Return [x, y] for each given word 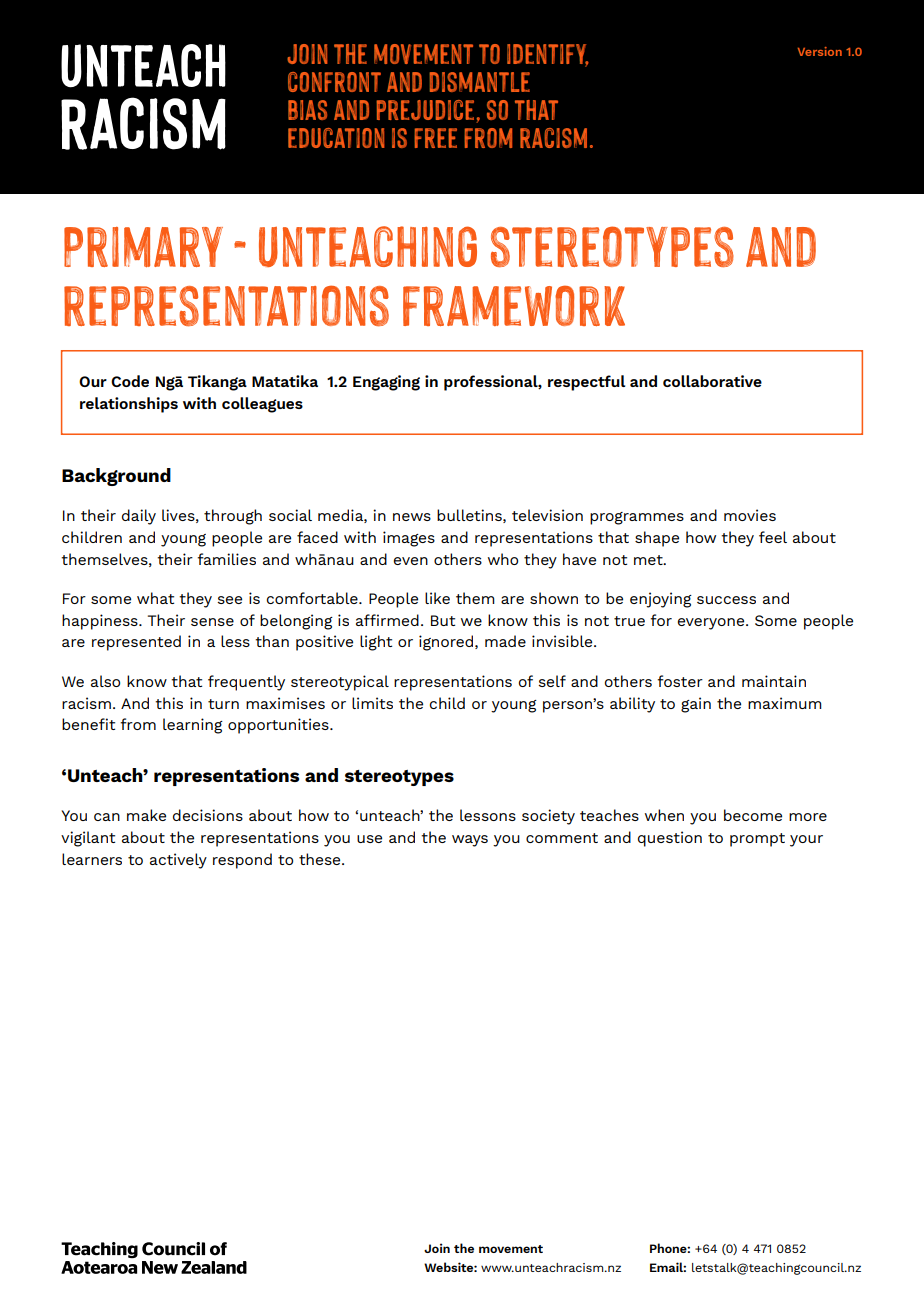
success [726, 600]
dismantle [480, 82]
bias [307, 110]
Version [820, 51]
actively [178, 861]
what [155, 598]
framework [514, 305]
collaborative [712, 381]
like [437, 598]
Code [130, 381]
